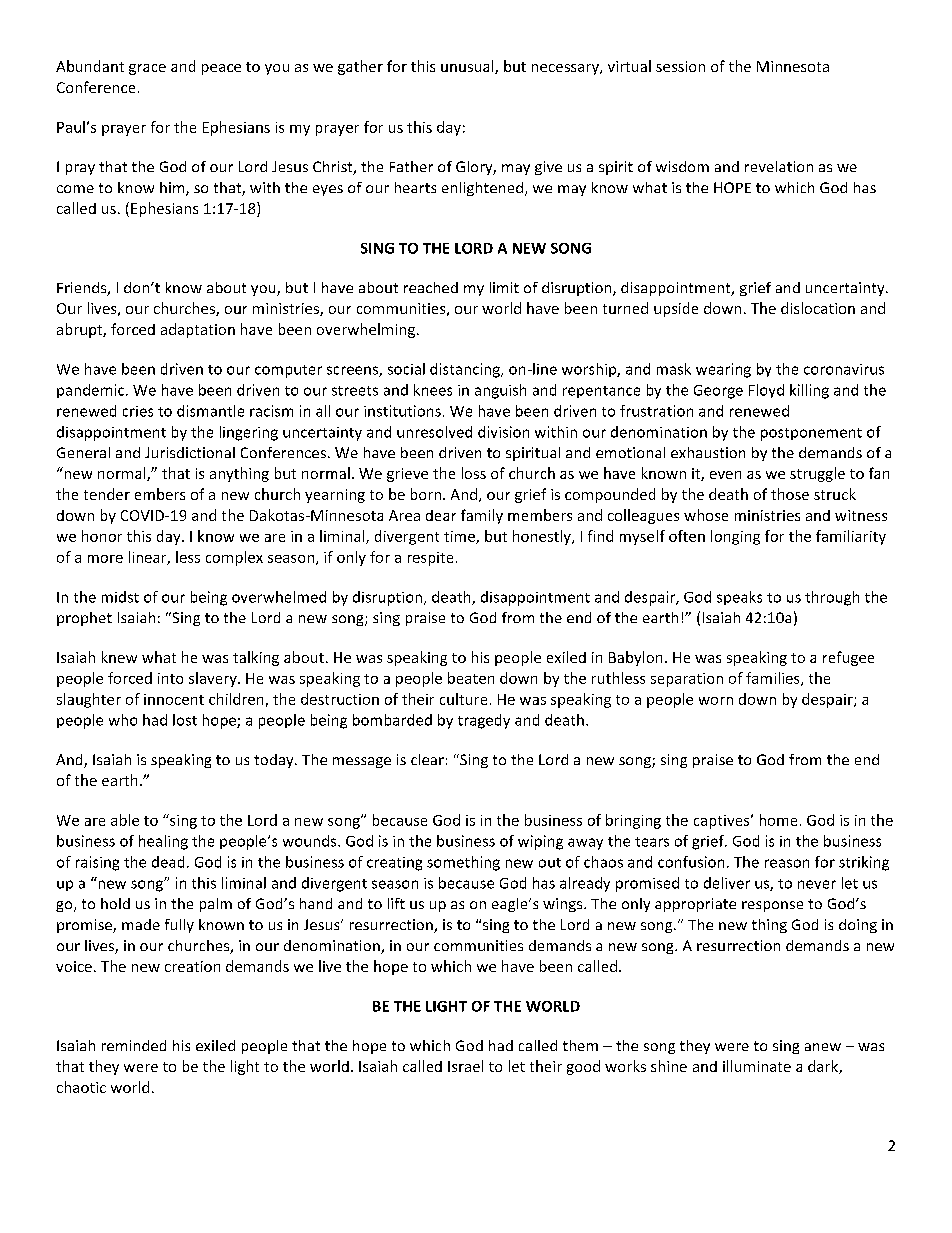  What do you see at coordinates (168, 862) in the screenshot?
I see `dead` at bounding box center [168, 862].
